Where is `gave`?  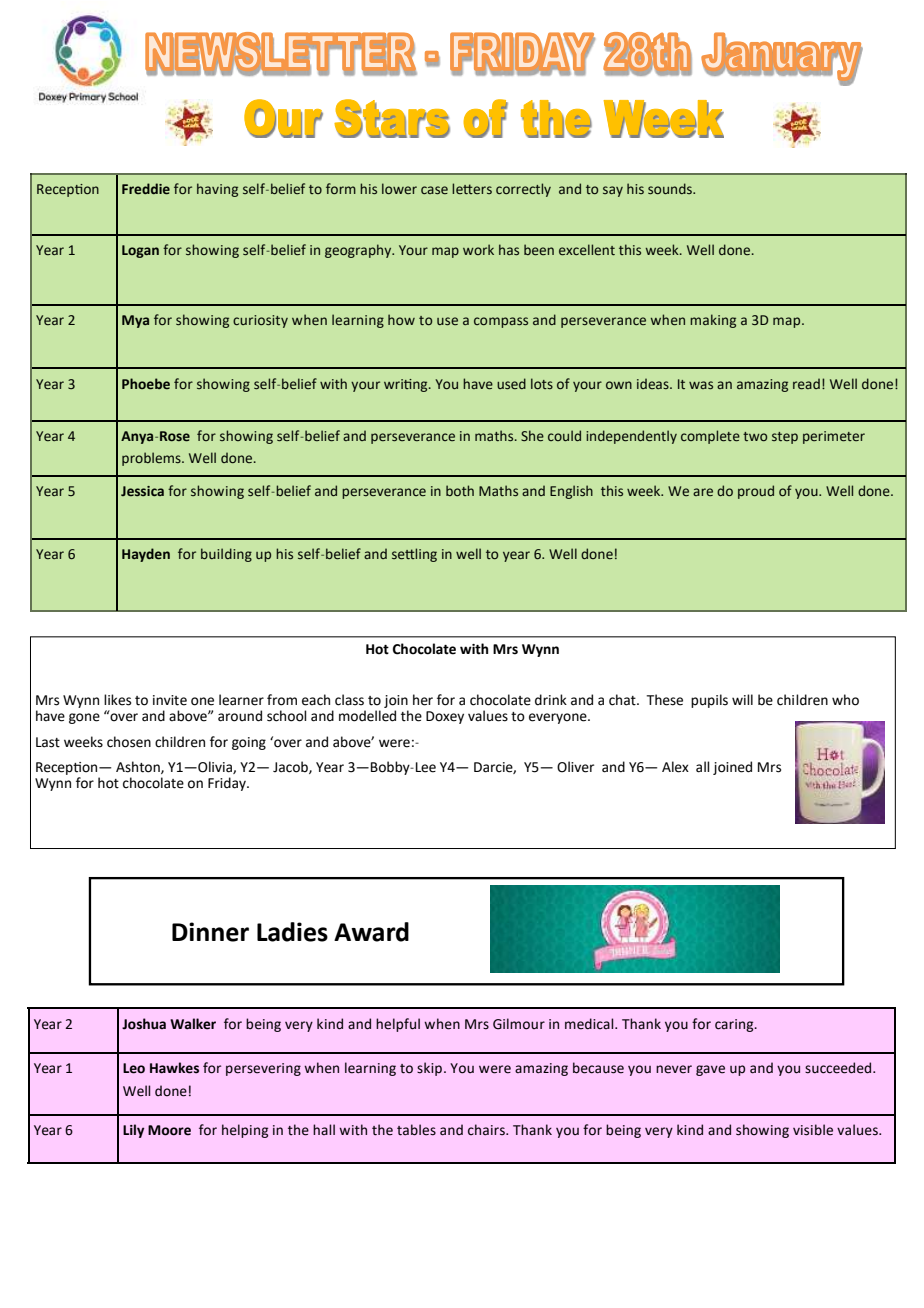 gave is located at coordinates (710, 1070).
